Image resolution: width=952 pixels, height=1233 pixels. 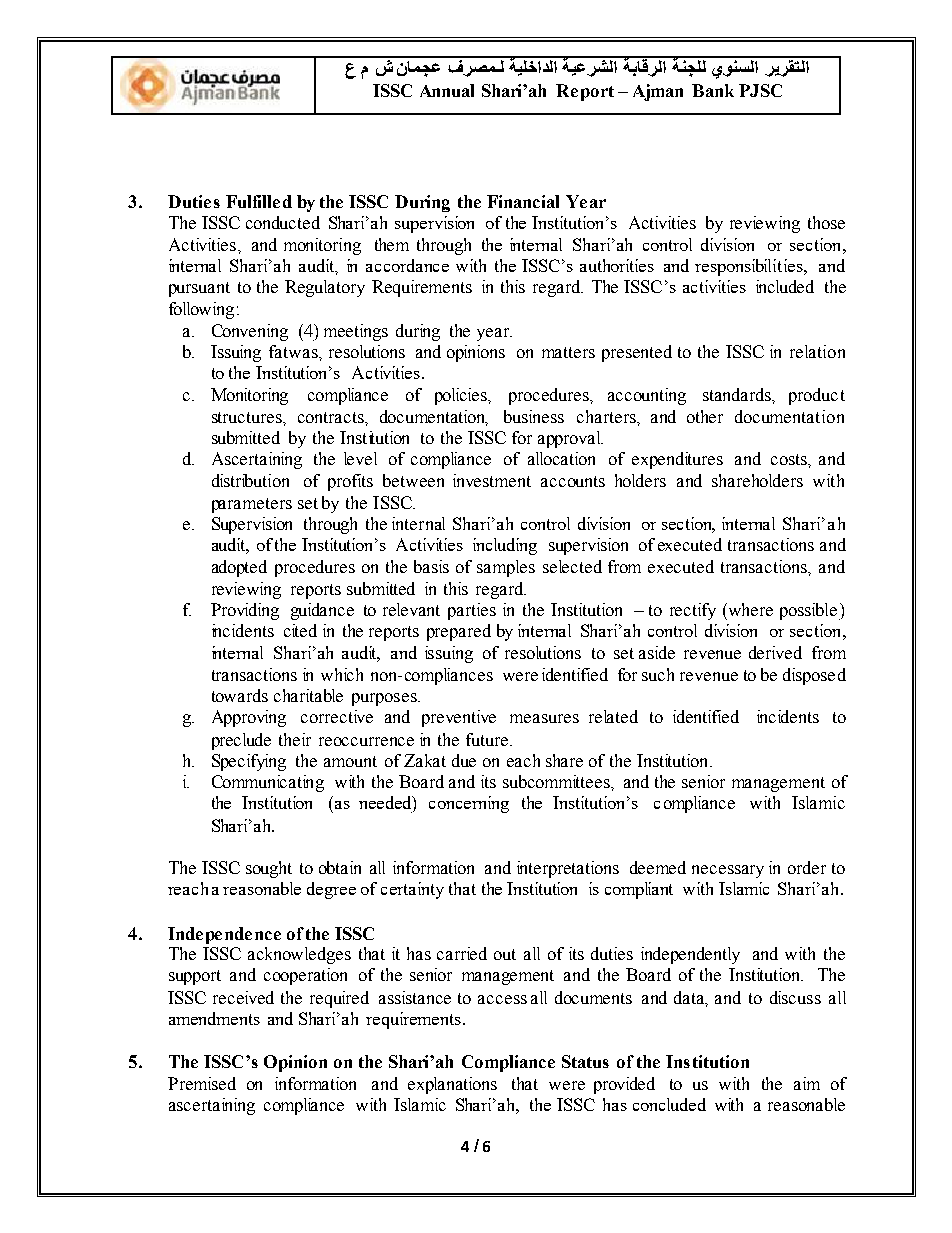 I want to click on fatwas, so click(x=294, y=351).
